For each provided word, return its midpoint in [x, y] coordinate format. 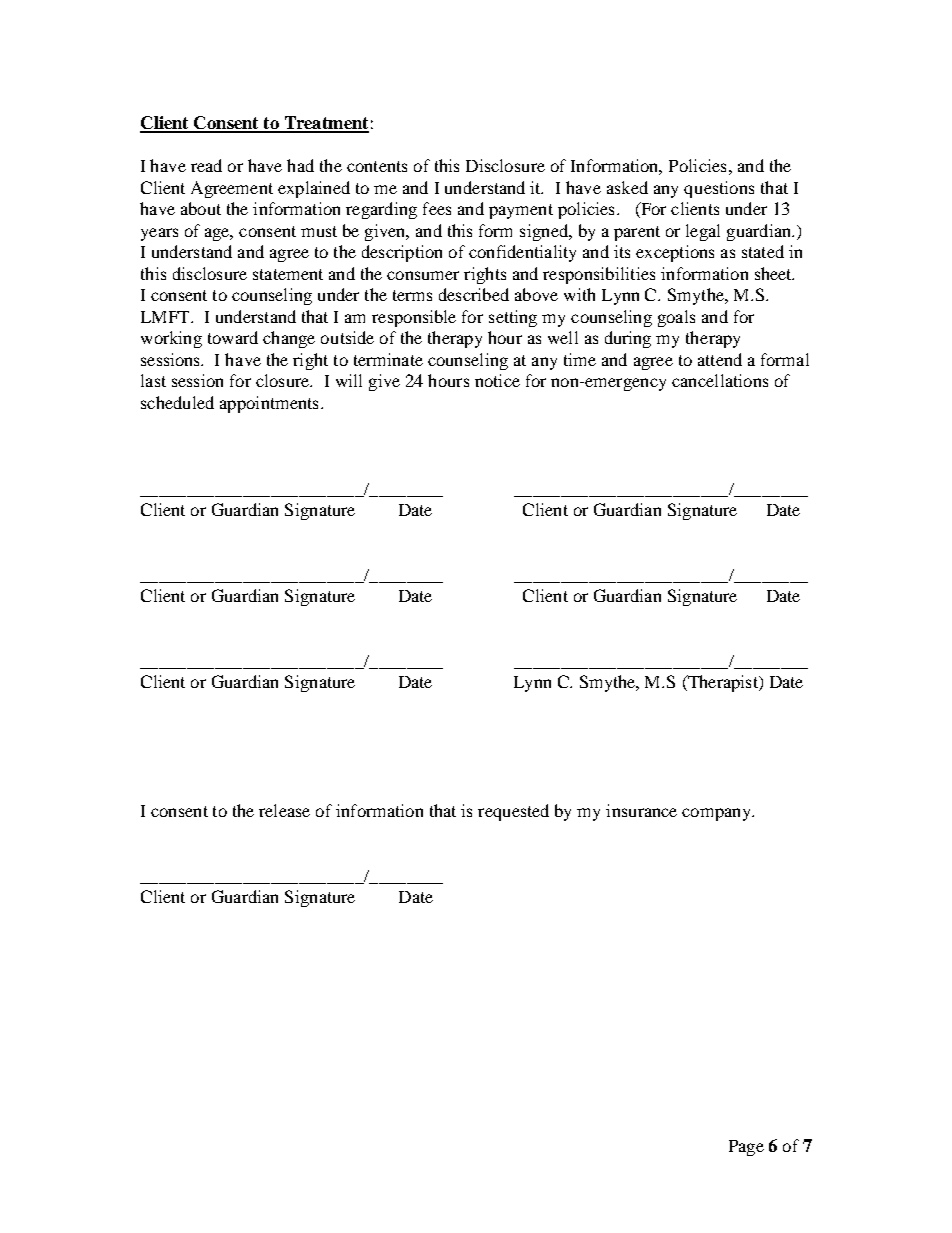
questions [719, 189]
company [717, 814]
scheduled [177, 402]
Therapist [723, 683]
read [206, 165]
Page [746, 1148]
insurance [641, 810]
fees [437, 208]
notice [497, 380]
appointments [269, 404]
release [284, 810]
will [349, 380]
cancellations [720, 380]
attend [720, 359]
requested [513, 812]
